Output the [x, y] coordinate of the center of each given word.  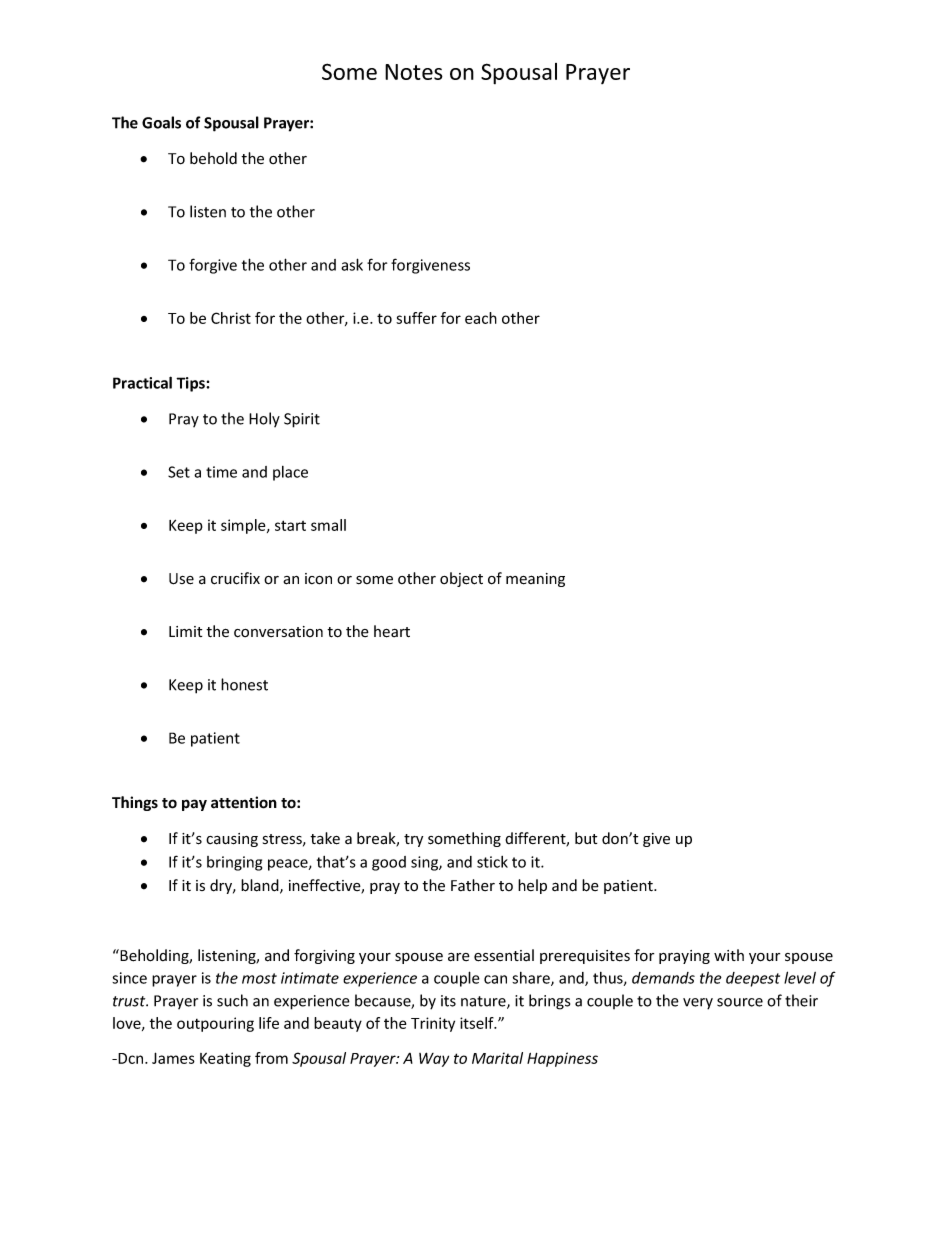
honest [244, 684]
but [586, 838]
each [481, 318]
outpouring [215, 1024]
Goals [161, 122]
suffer [416, 318]
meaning [535, 580]
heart [392, 631]
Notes [414, 72]
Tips [191, 384]
